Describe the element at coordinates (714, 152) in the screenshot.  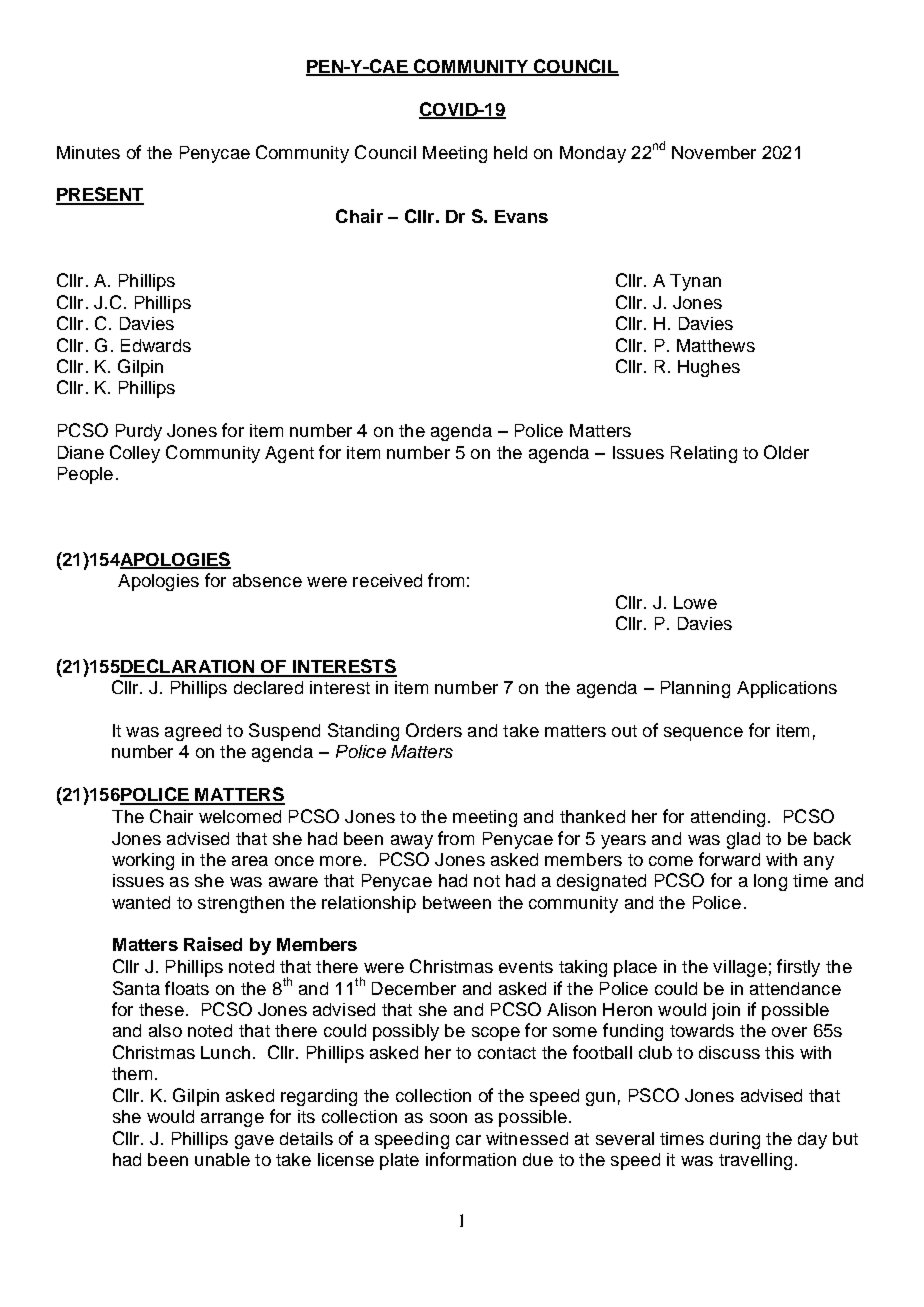
I see `November` at that location.
